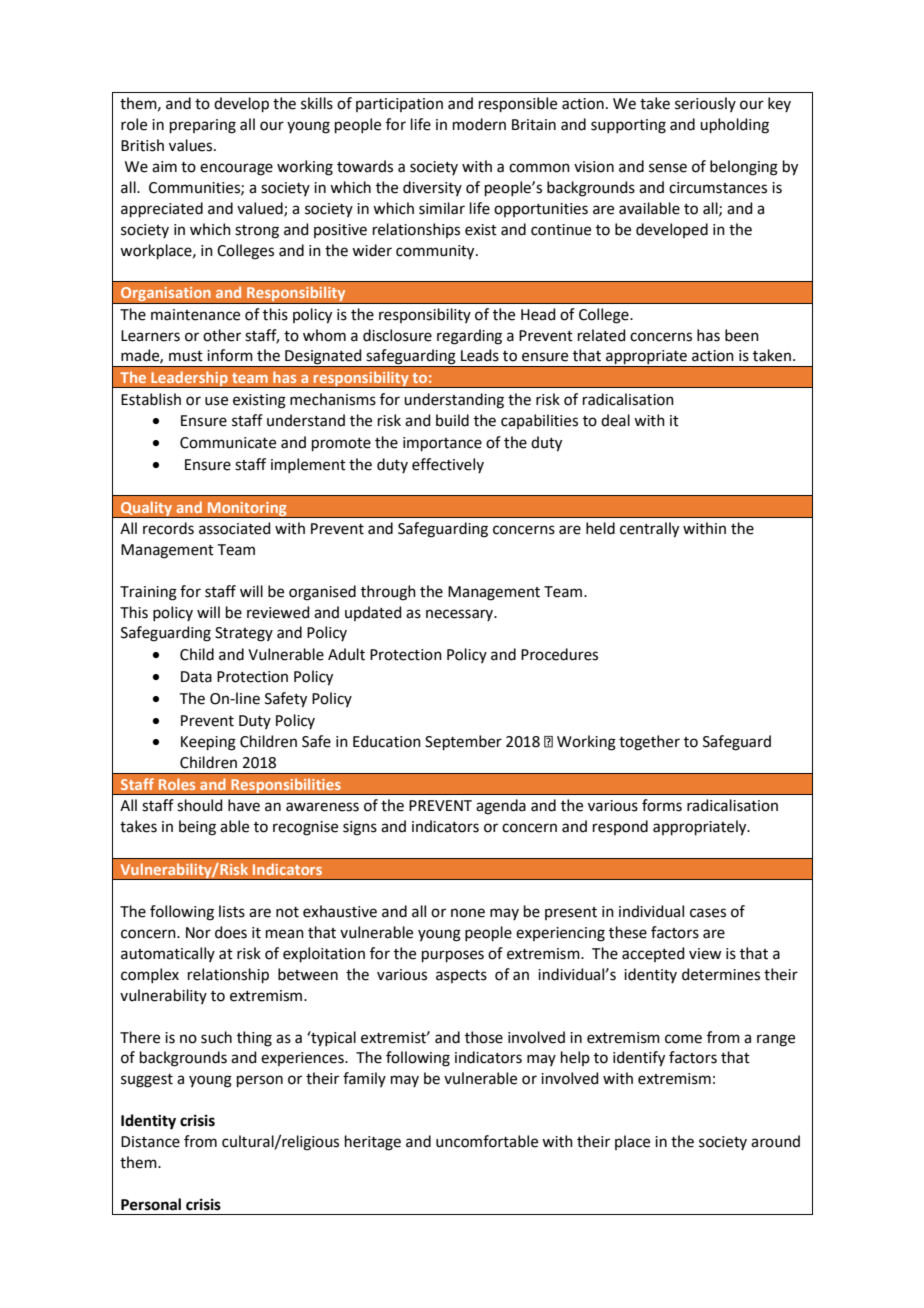 The image size is (924, 1308). I want to click on around, so click(775, 1141).
